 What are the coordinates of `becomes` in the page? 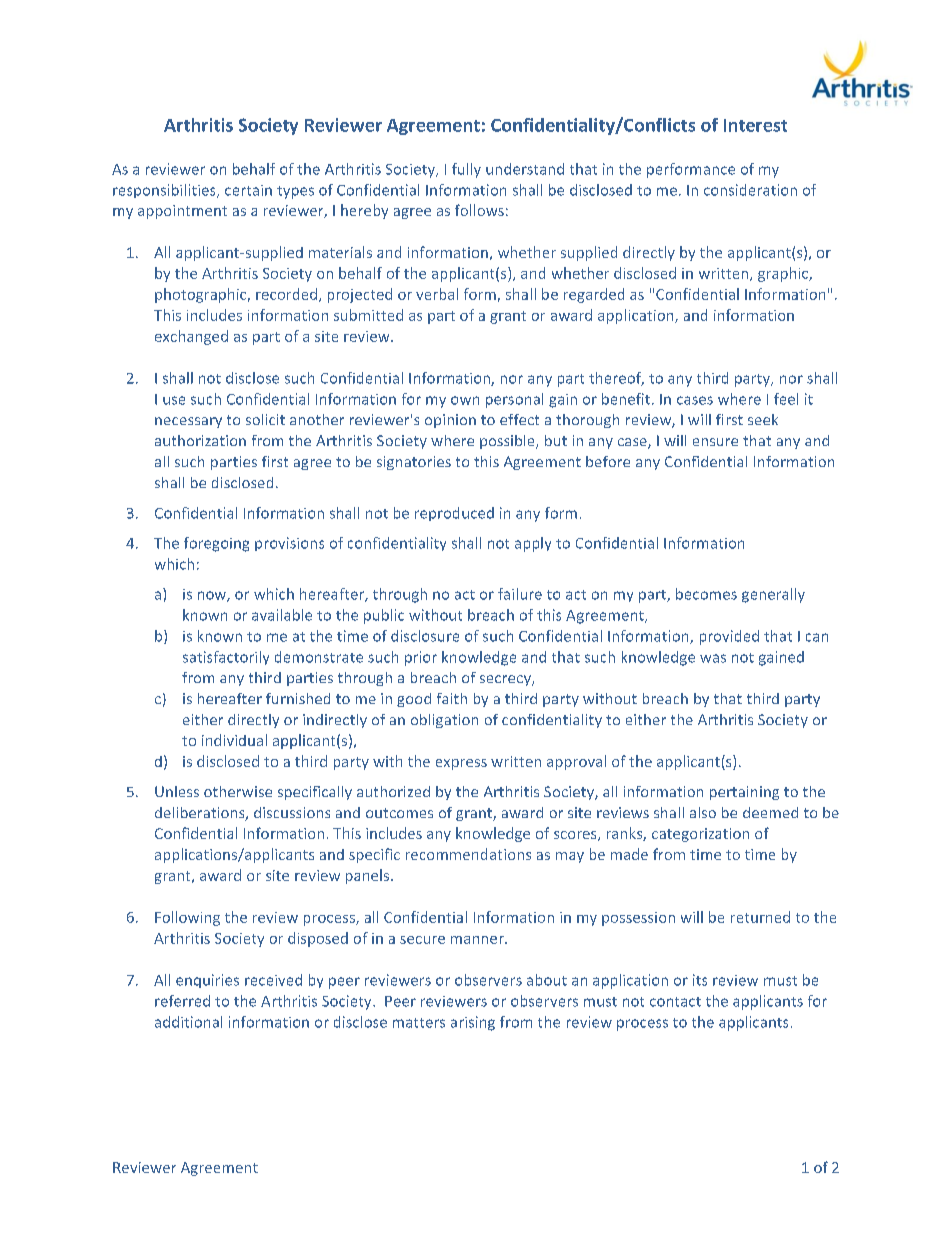 It's located at (706, 594).
